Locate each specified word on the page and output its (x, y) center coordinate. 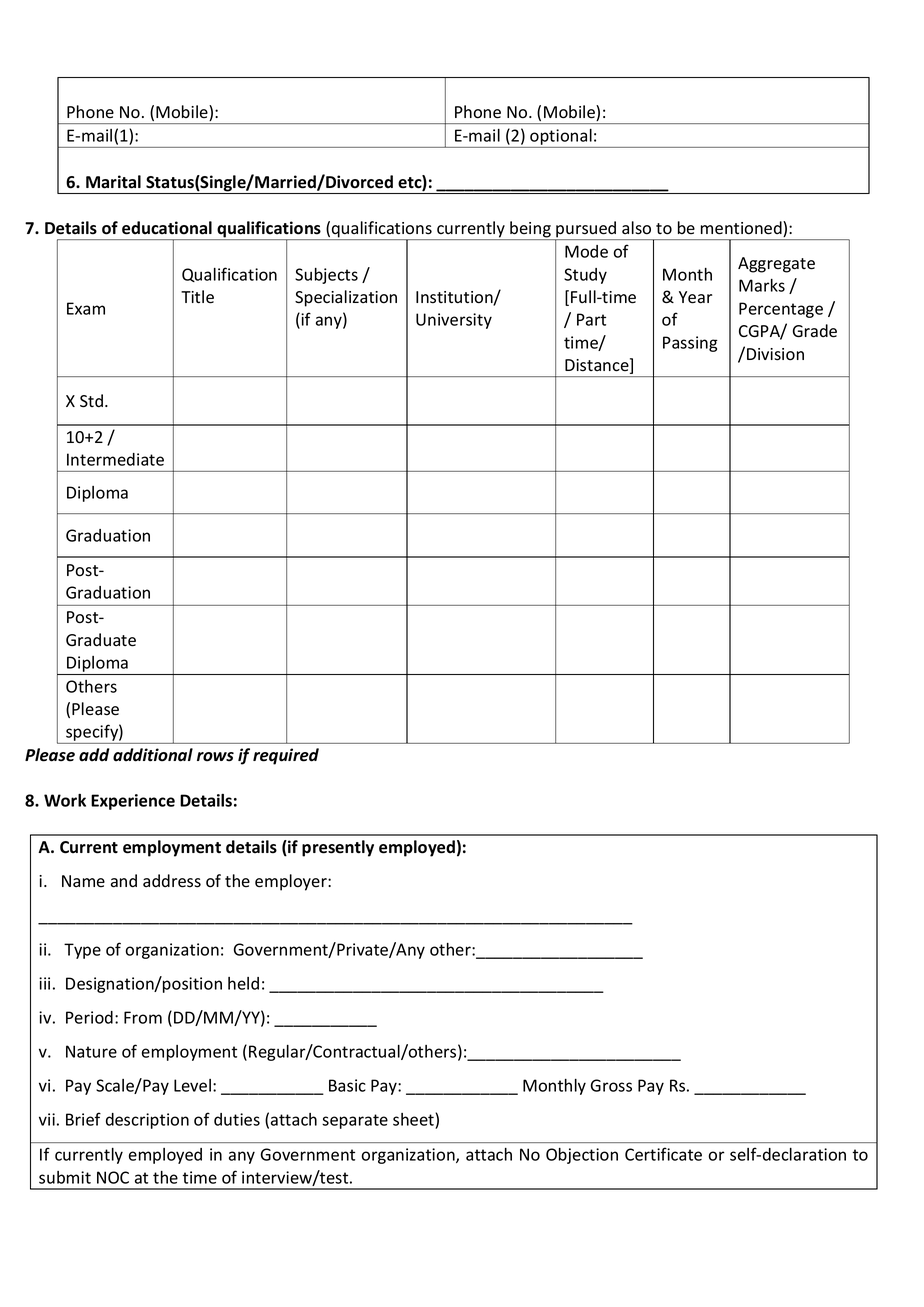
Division (775, 354)
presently (338, 848)
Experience (133, 802)
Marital (113, 182)
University (454, 321)
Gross (611, 1085)
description (147, 1121)
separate (355, 1121)
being (530, 230)
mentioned (742, 229)
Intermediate (115, 459)
